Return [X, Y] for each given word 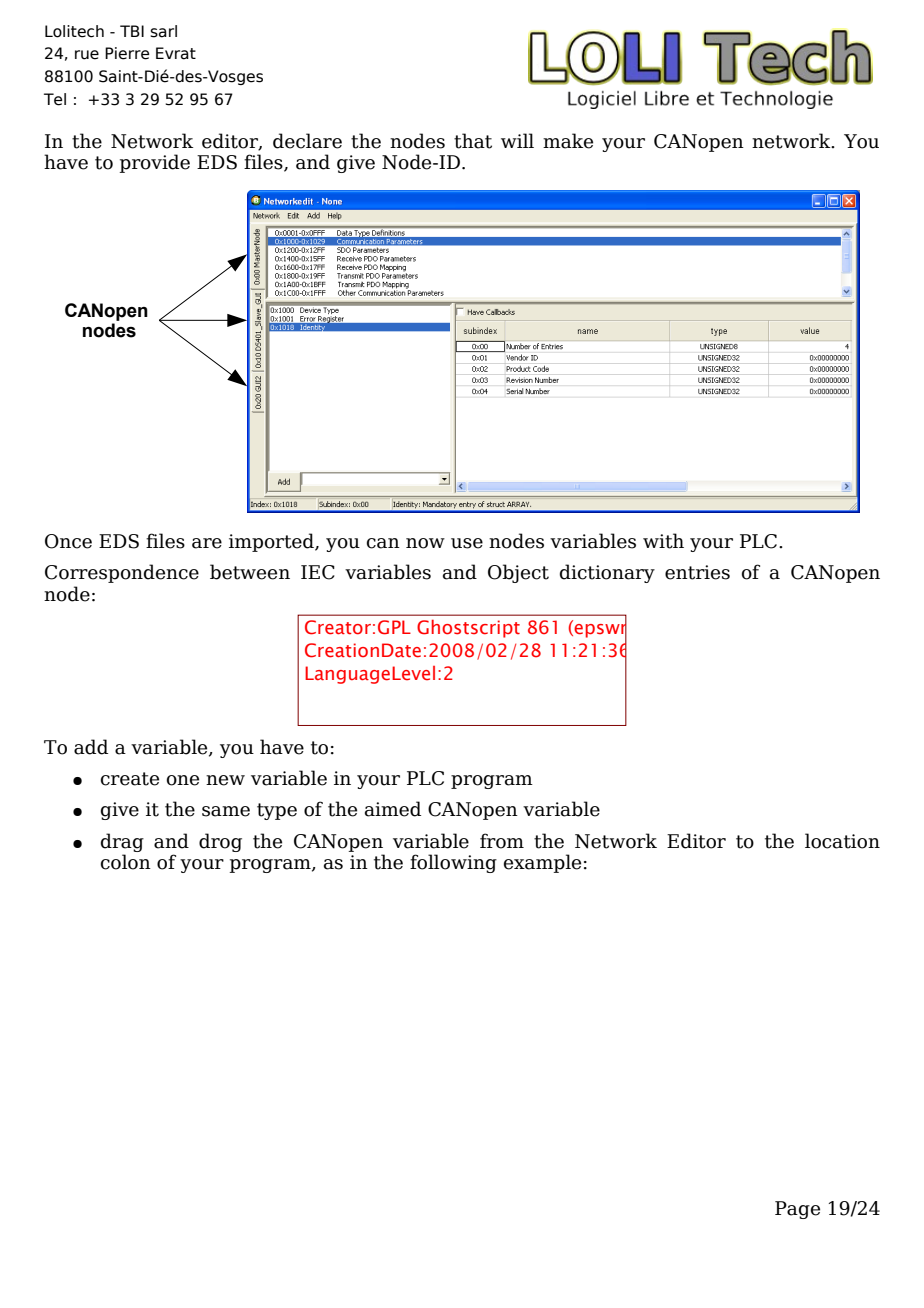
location [842, 841]
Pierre [127, 53]
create [130, 779]
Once [68, 541]
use [467, 543]
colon [126, 862]
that [473, 141]
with [663, 541]
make [568, 141]
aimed [393, 809]
